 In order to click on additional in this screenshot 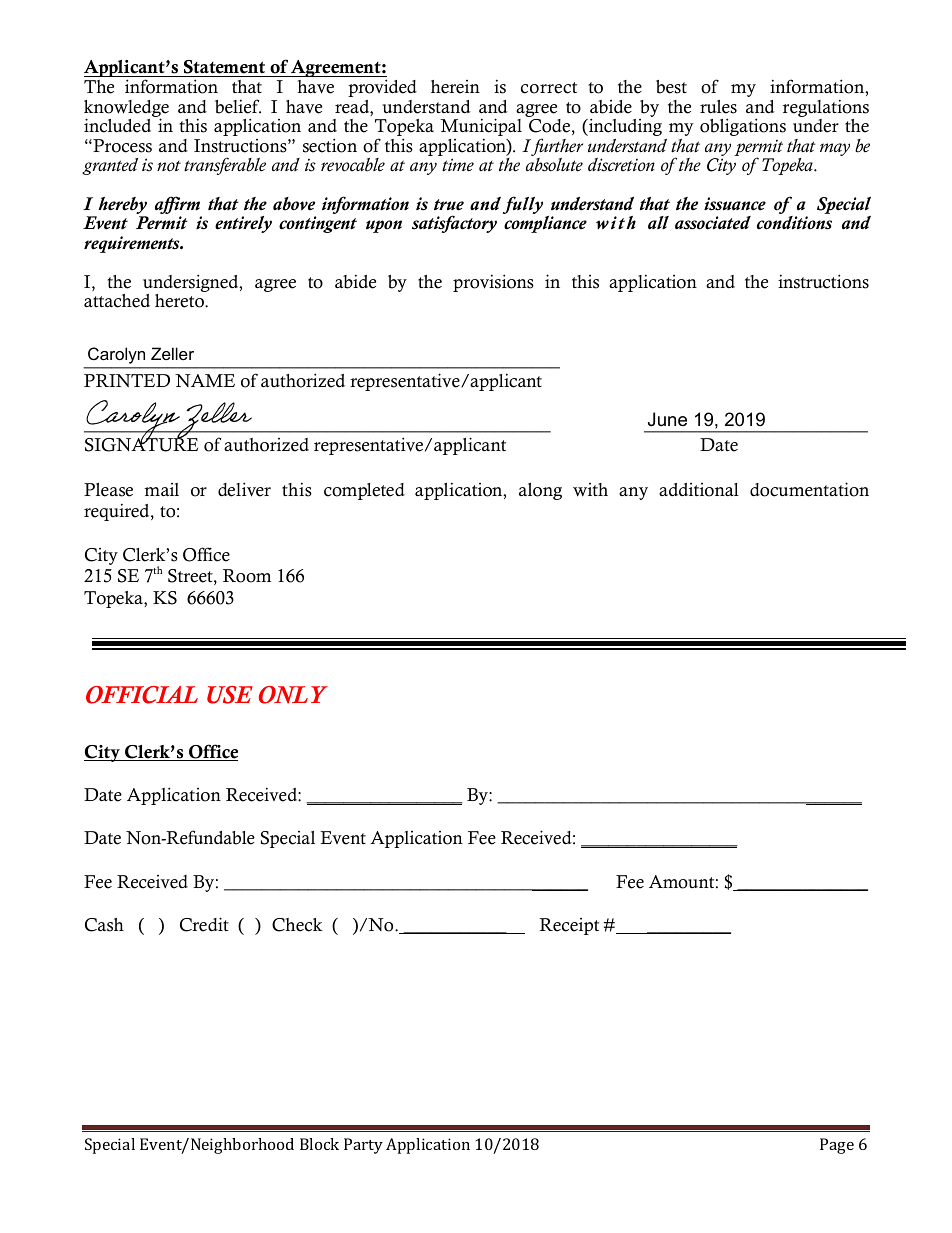, I will do `click(699, 490)`.
